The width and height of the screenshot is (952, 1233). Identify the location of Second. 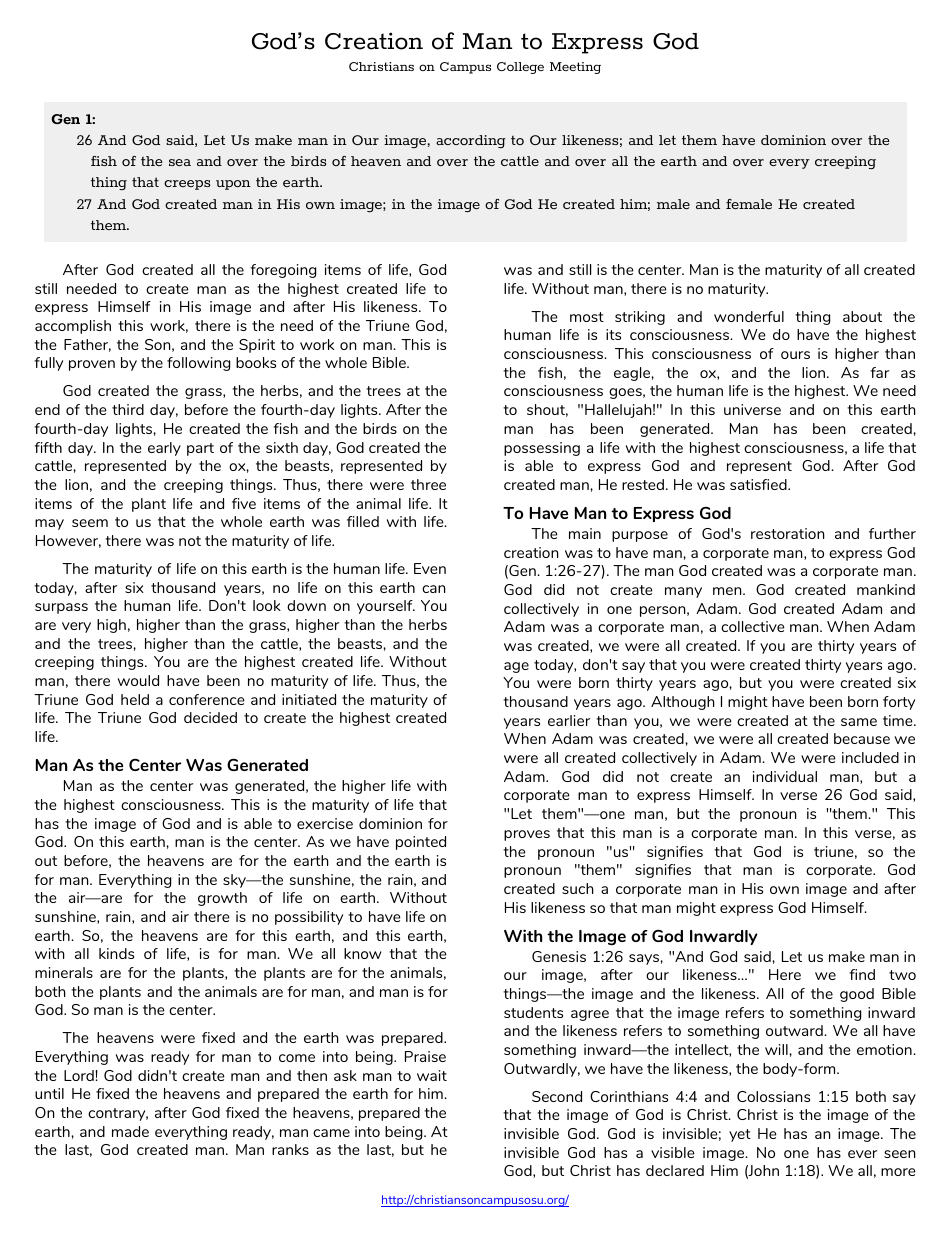
(557, 1096).
